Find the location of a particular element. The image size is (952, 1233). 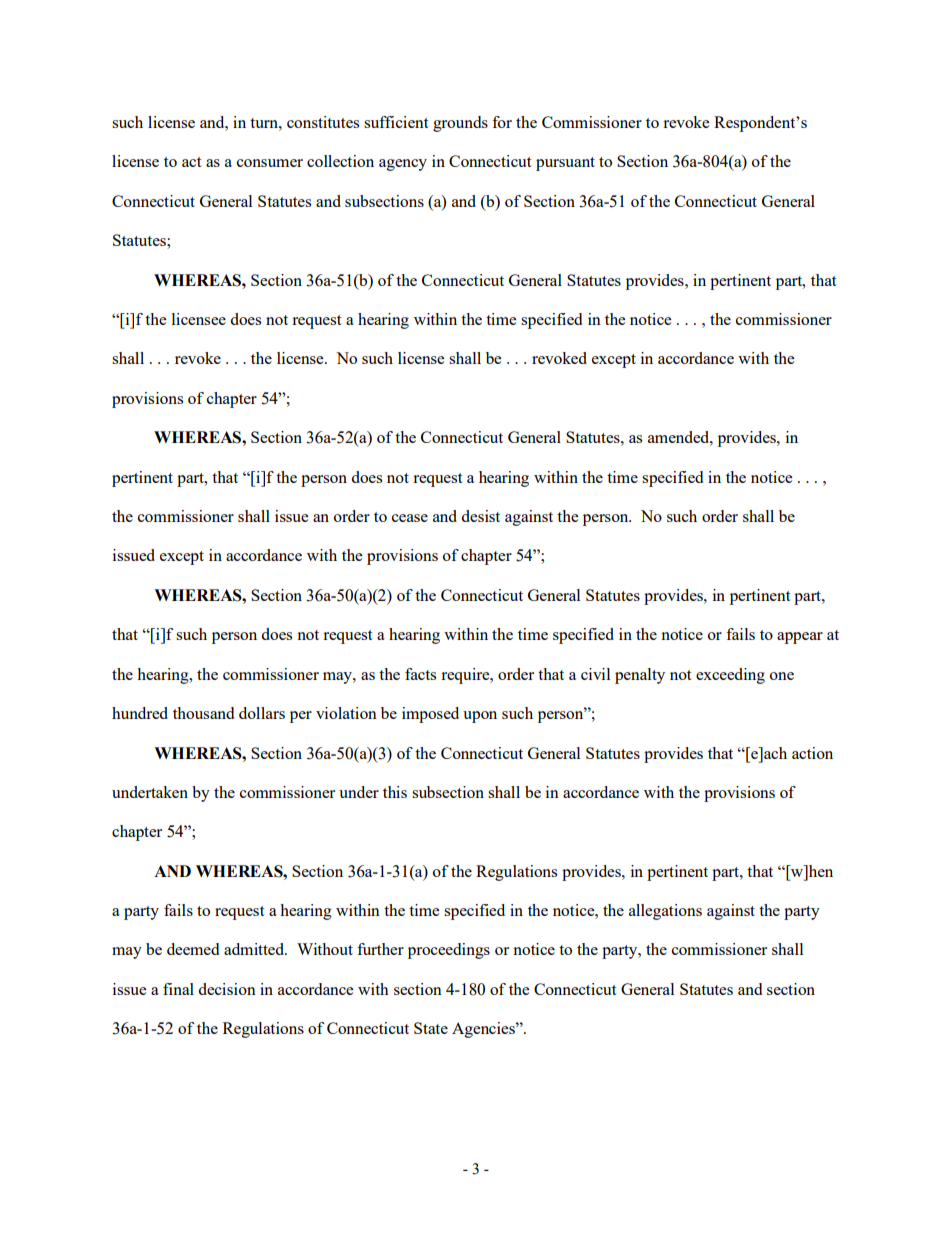

grounds is located at coordinates (460, 124).
